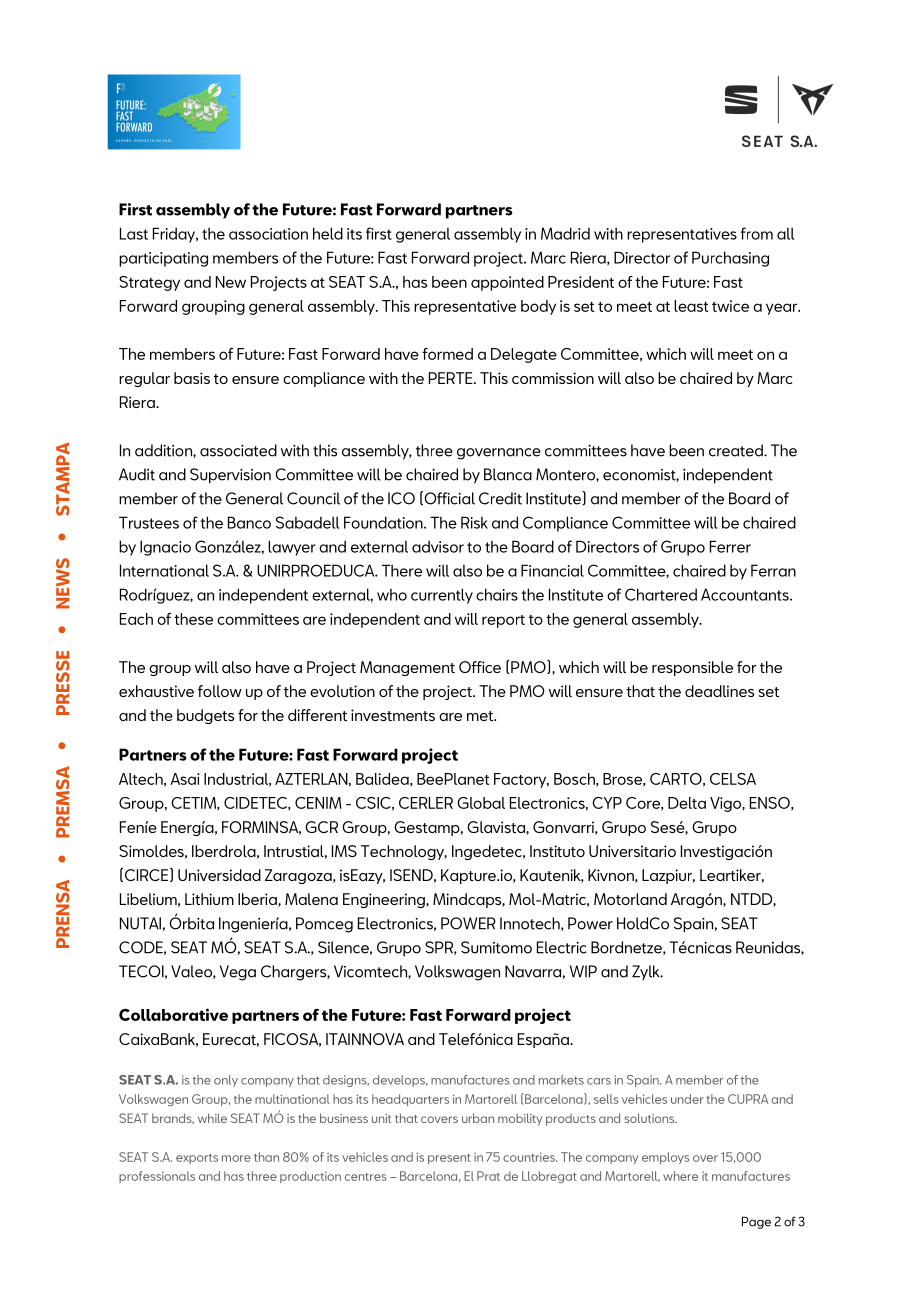 The height and width of the screenshot is (1308, 924). What do you see at coordinates (507, 283) in the screenshot?
I see `appointed` at bounding box center [507, 283].
